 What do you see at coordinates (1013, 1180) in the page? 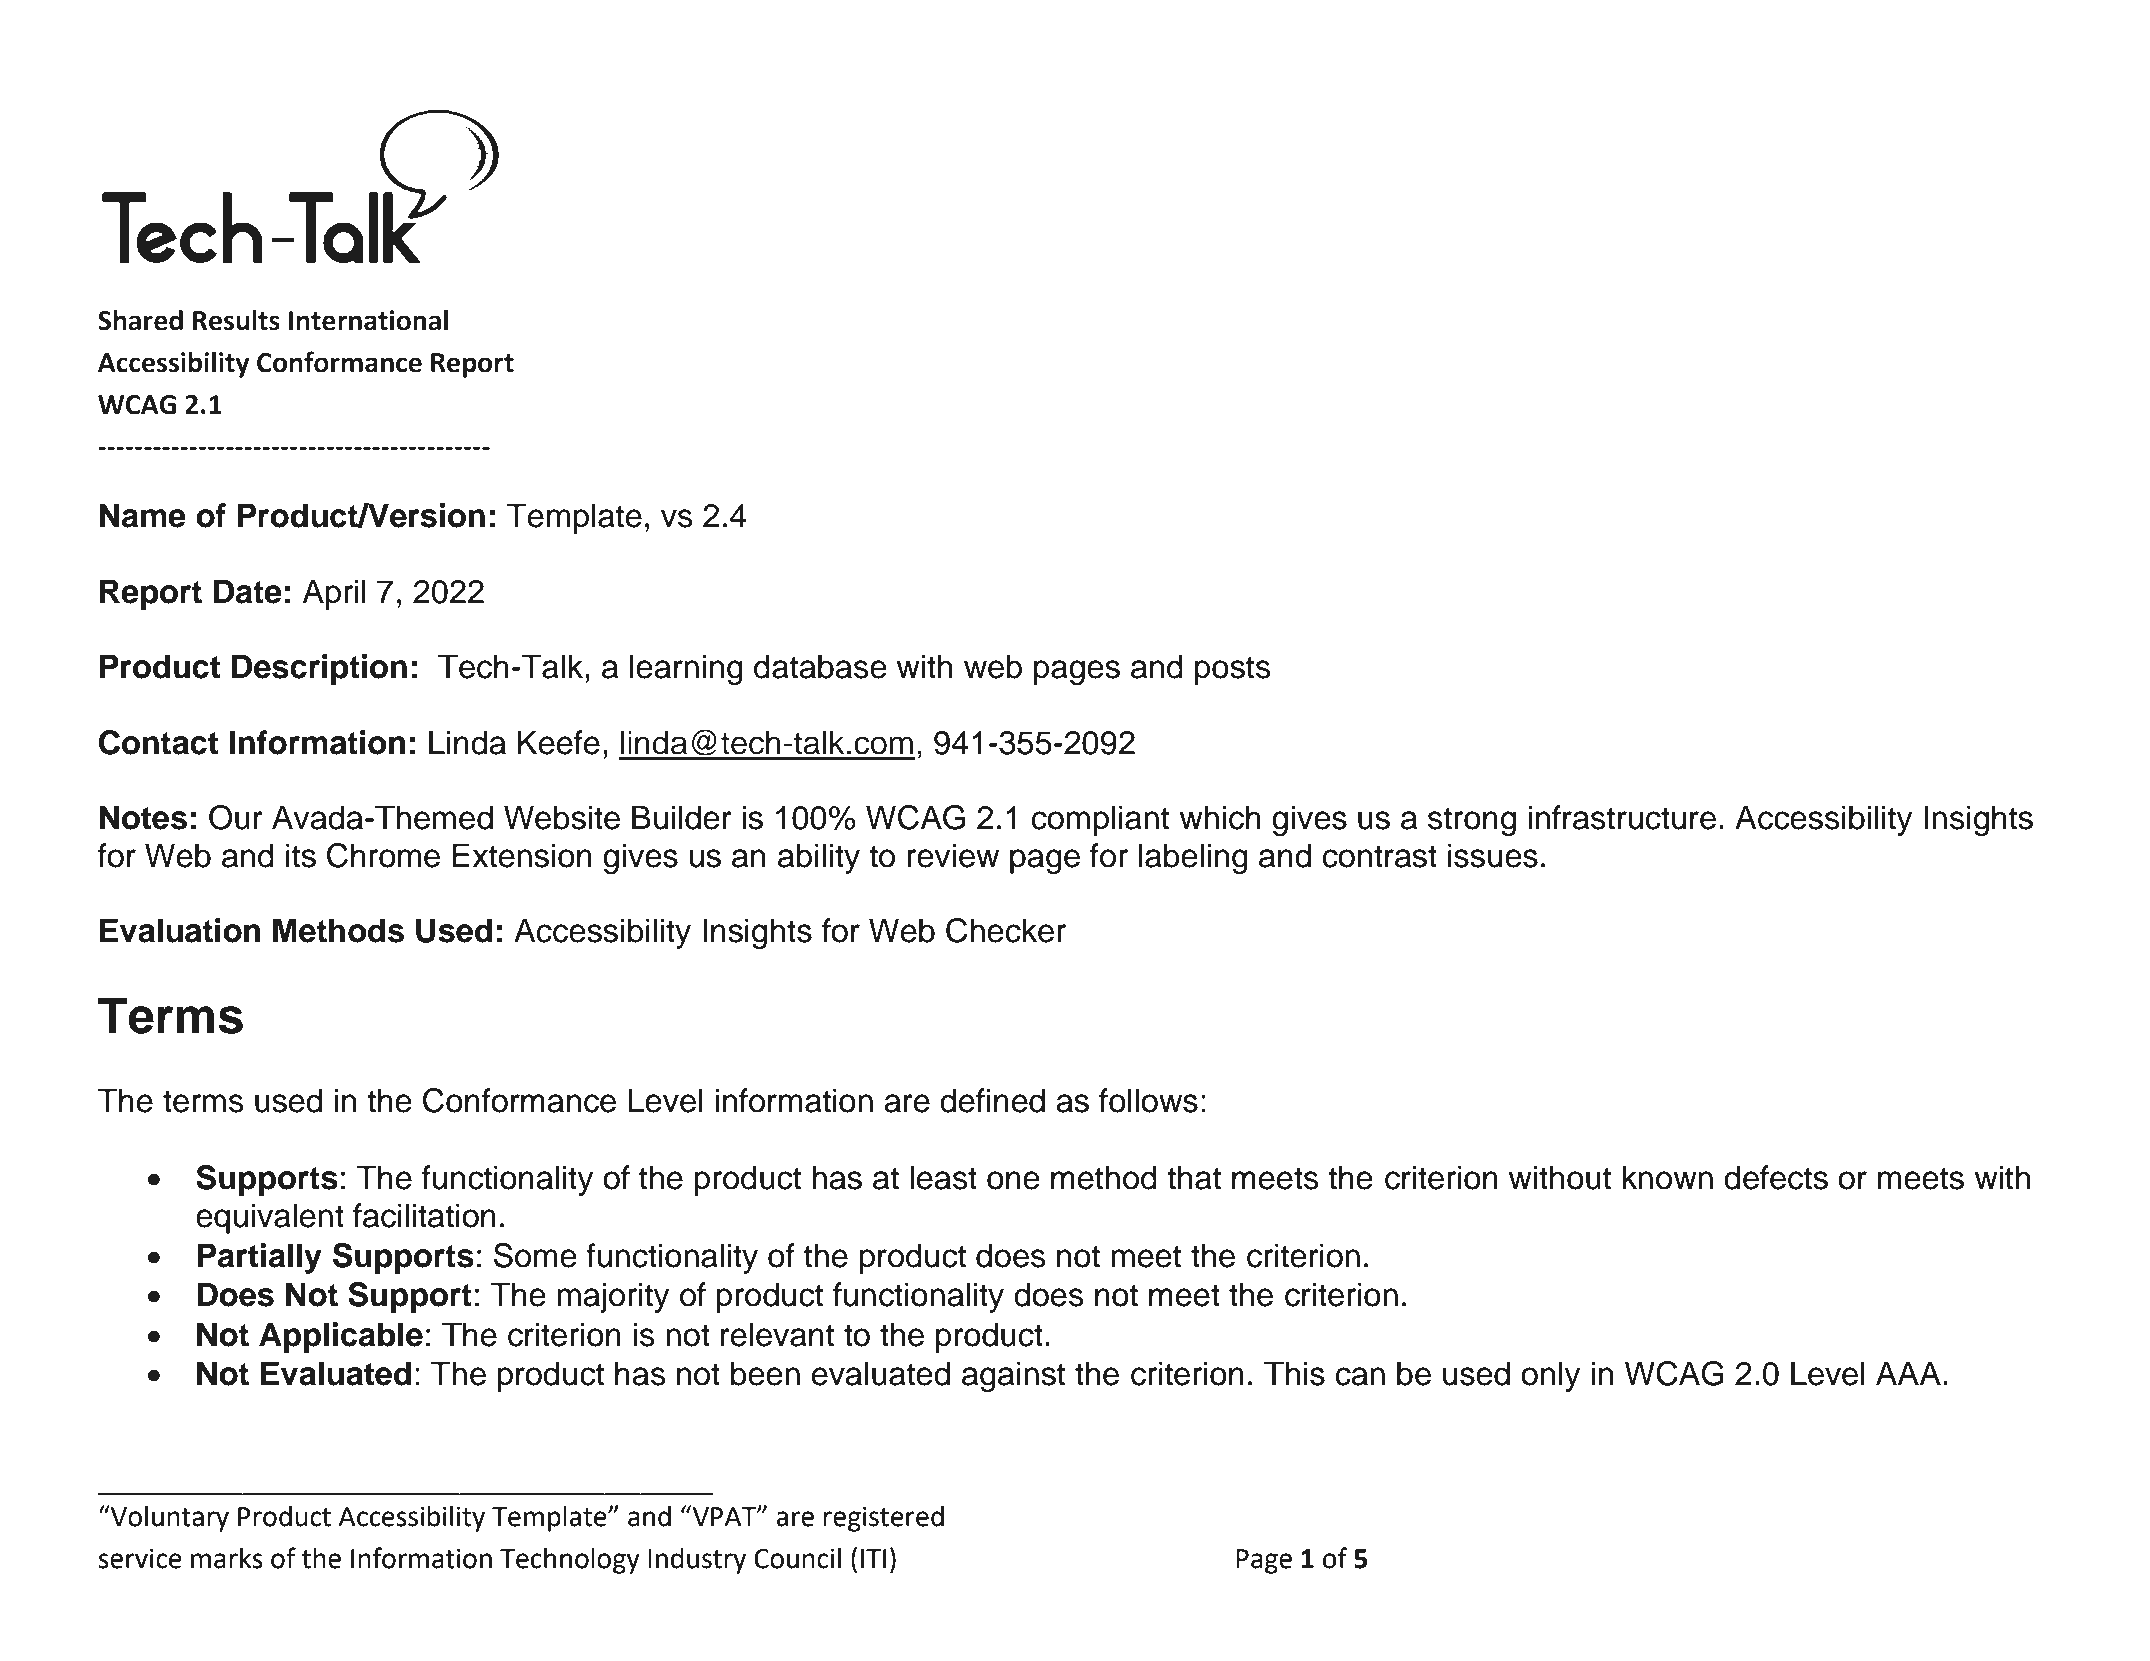
I see `one` at bounding box center [1013, 1180].
